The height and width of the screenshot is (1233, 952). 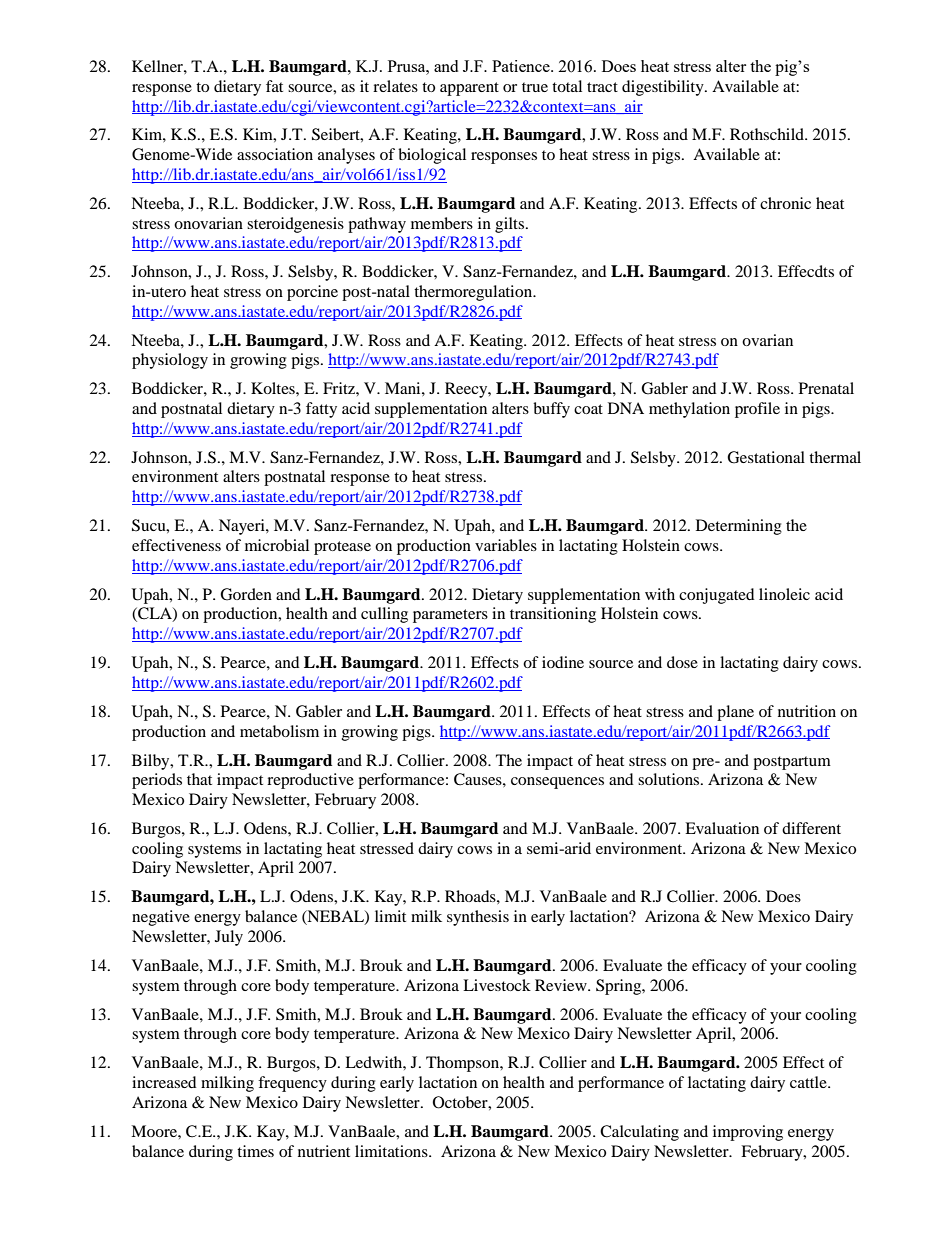 I want to click on Evaluation, so click(x=722, y=828).
